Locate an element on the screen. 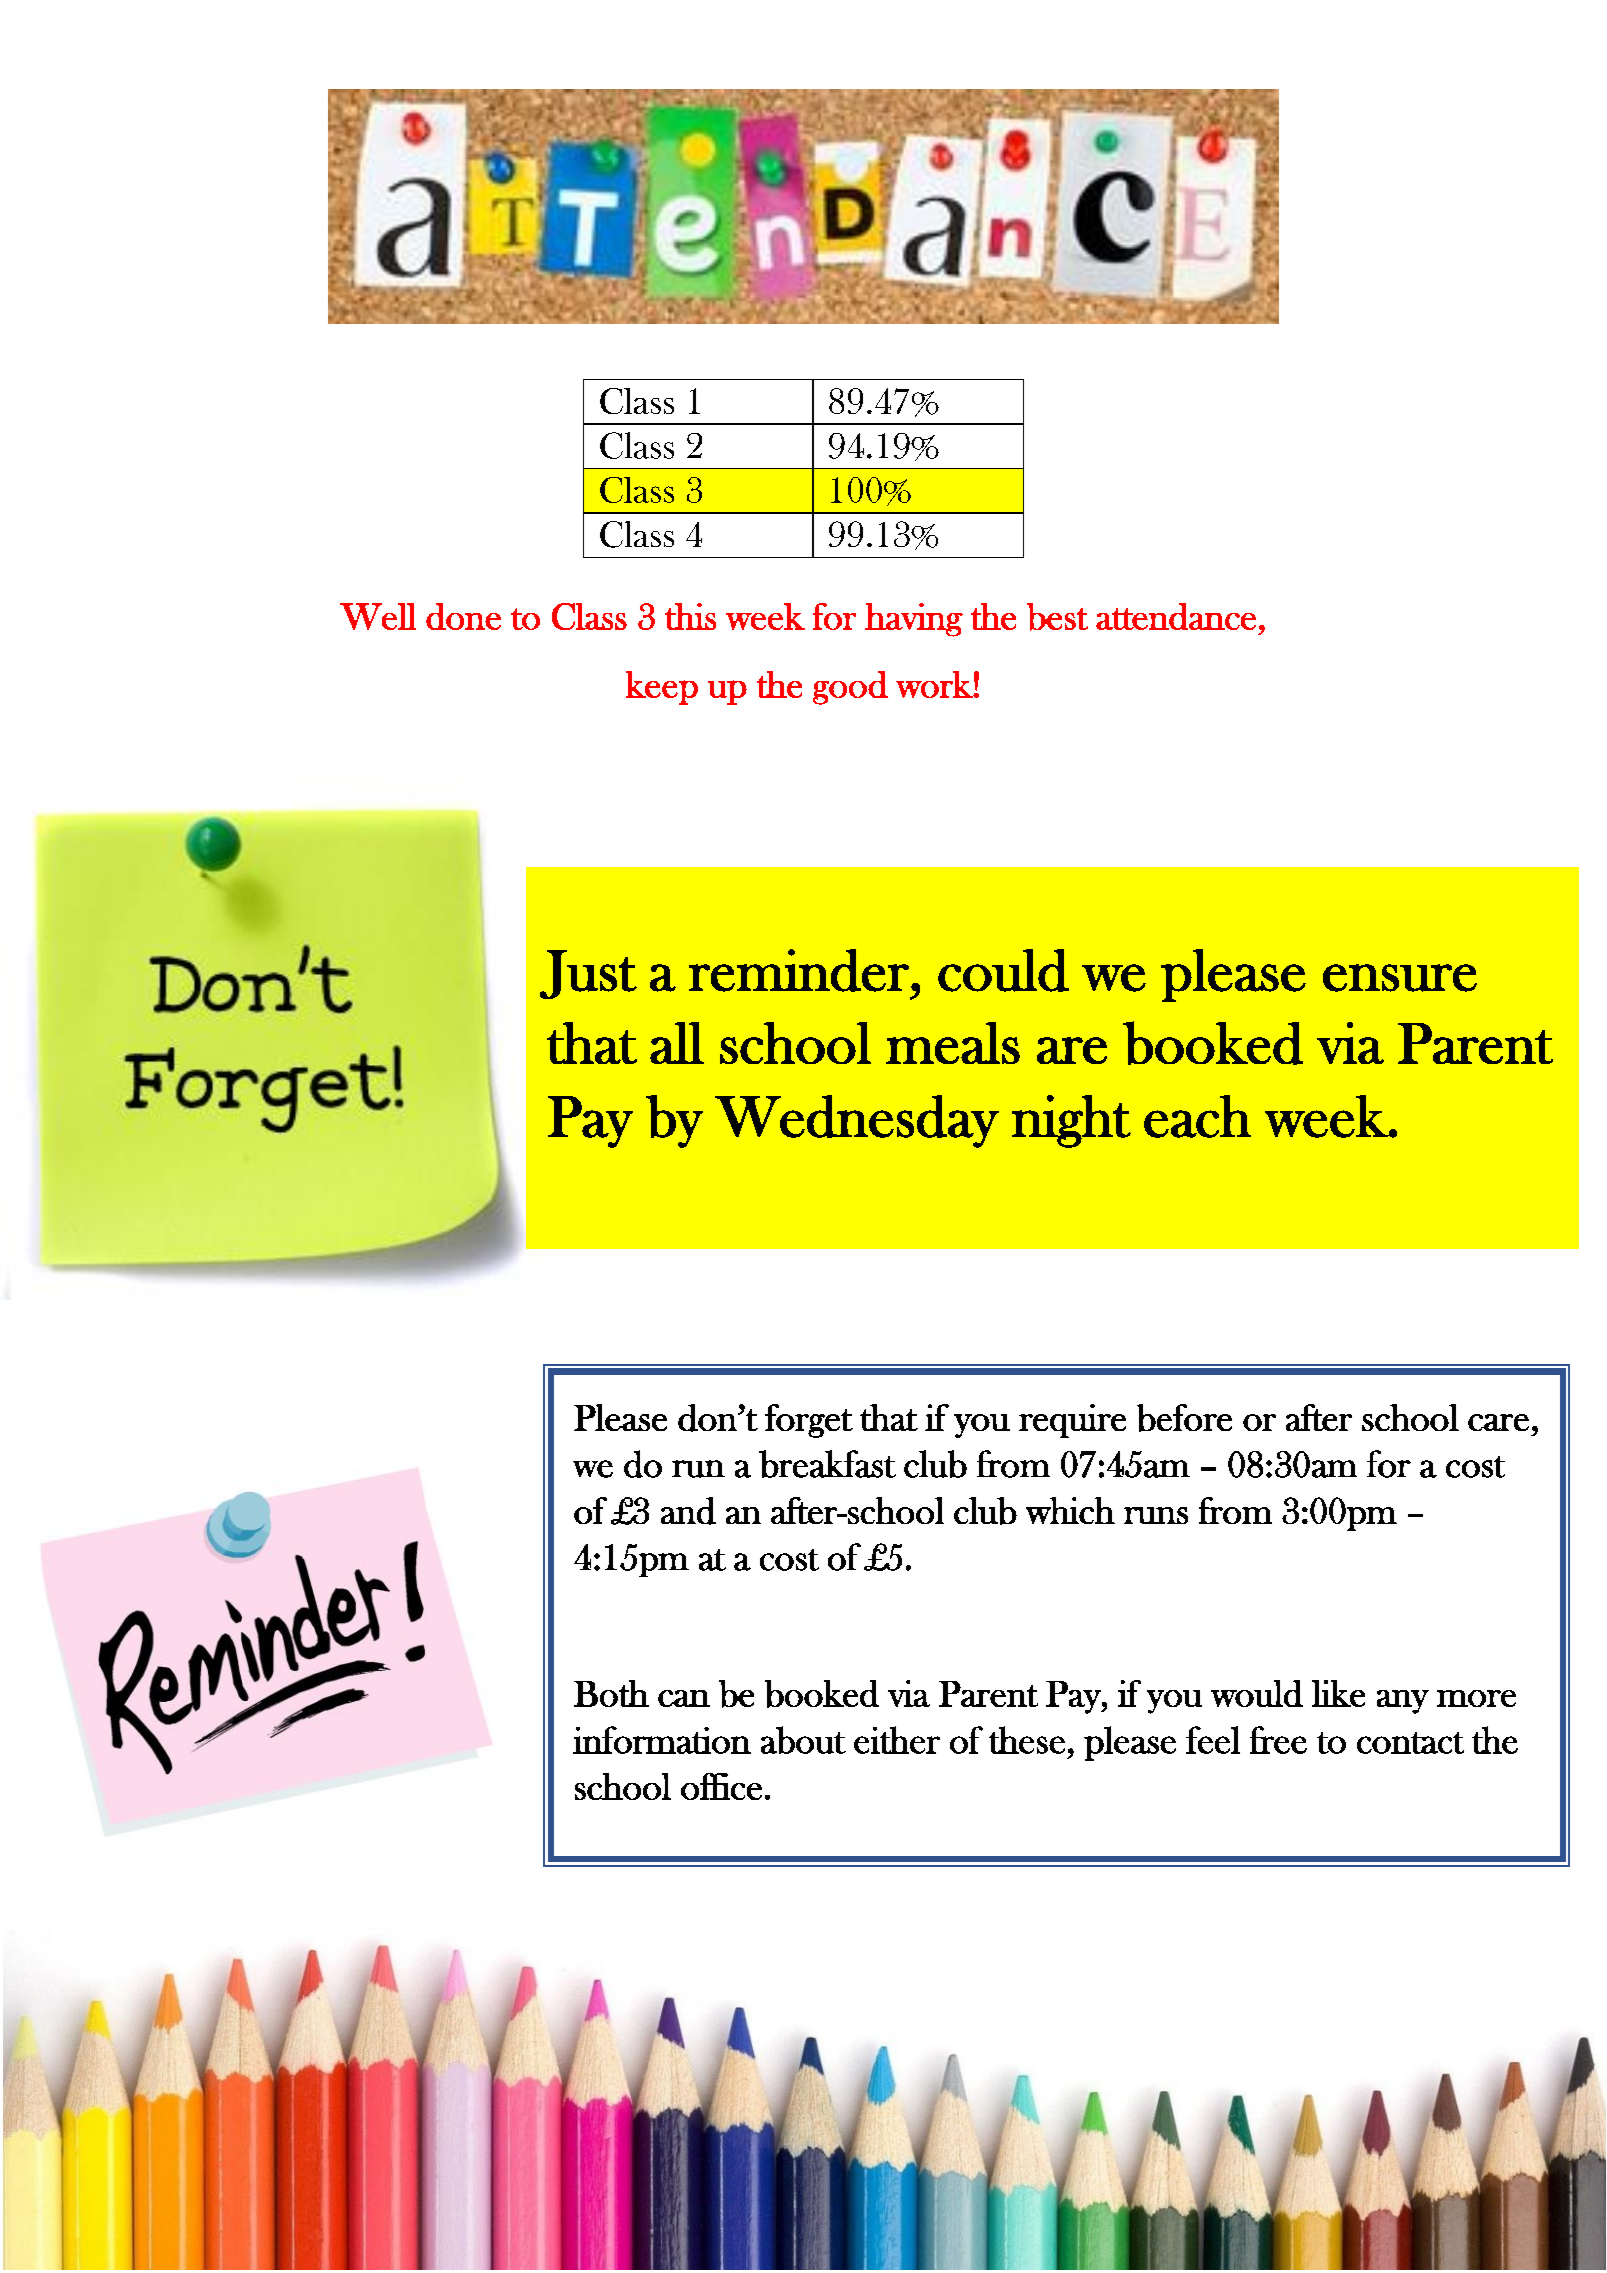 The width and height of the screenshot is (1607, 2273). attendance is located at coordinates (1176, 616).
